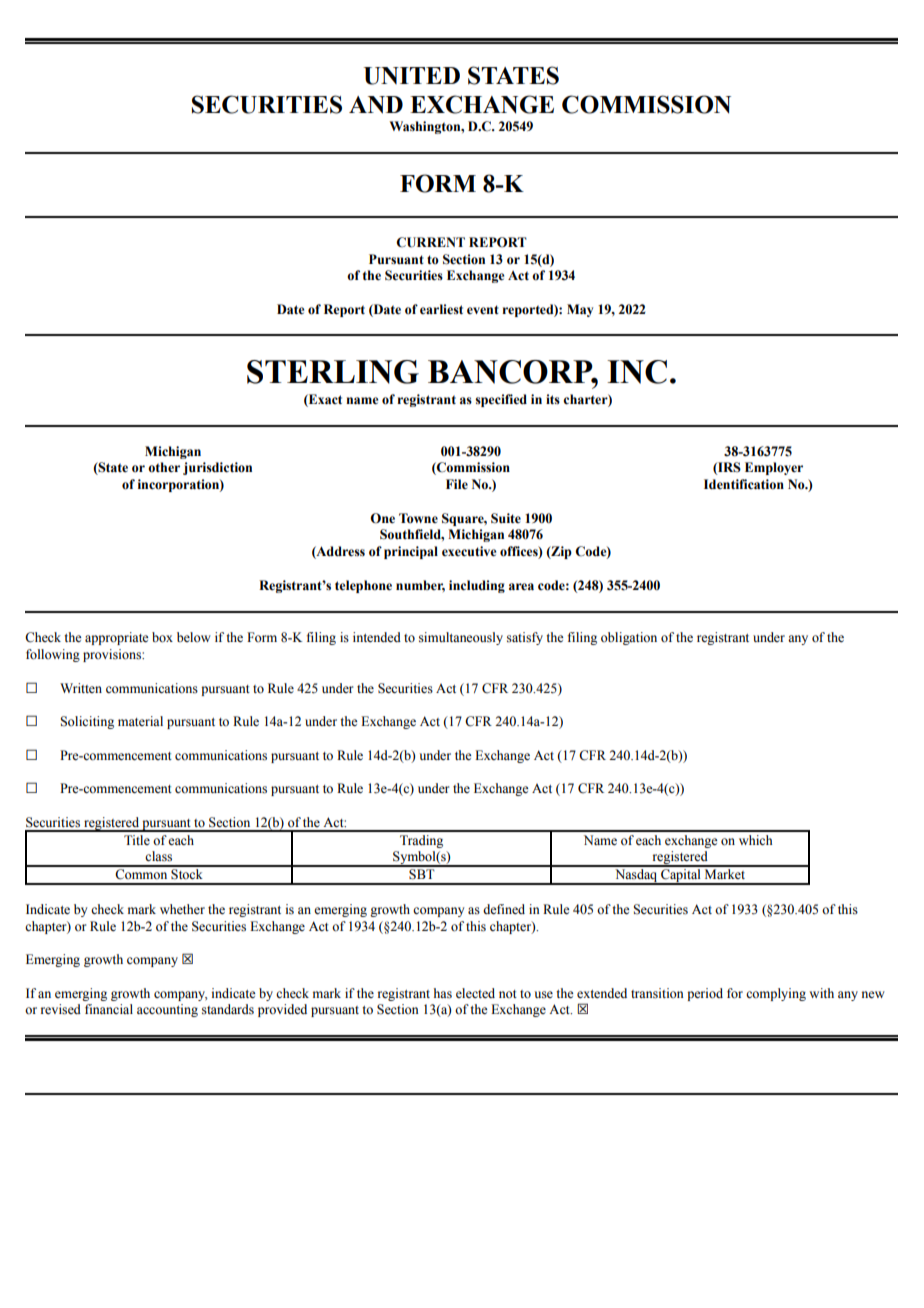 Image resolution: width=924 pixels, height=1308 pixels. Describe the element at coordinates (140, 721) in the page. I see `material` at that location.
